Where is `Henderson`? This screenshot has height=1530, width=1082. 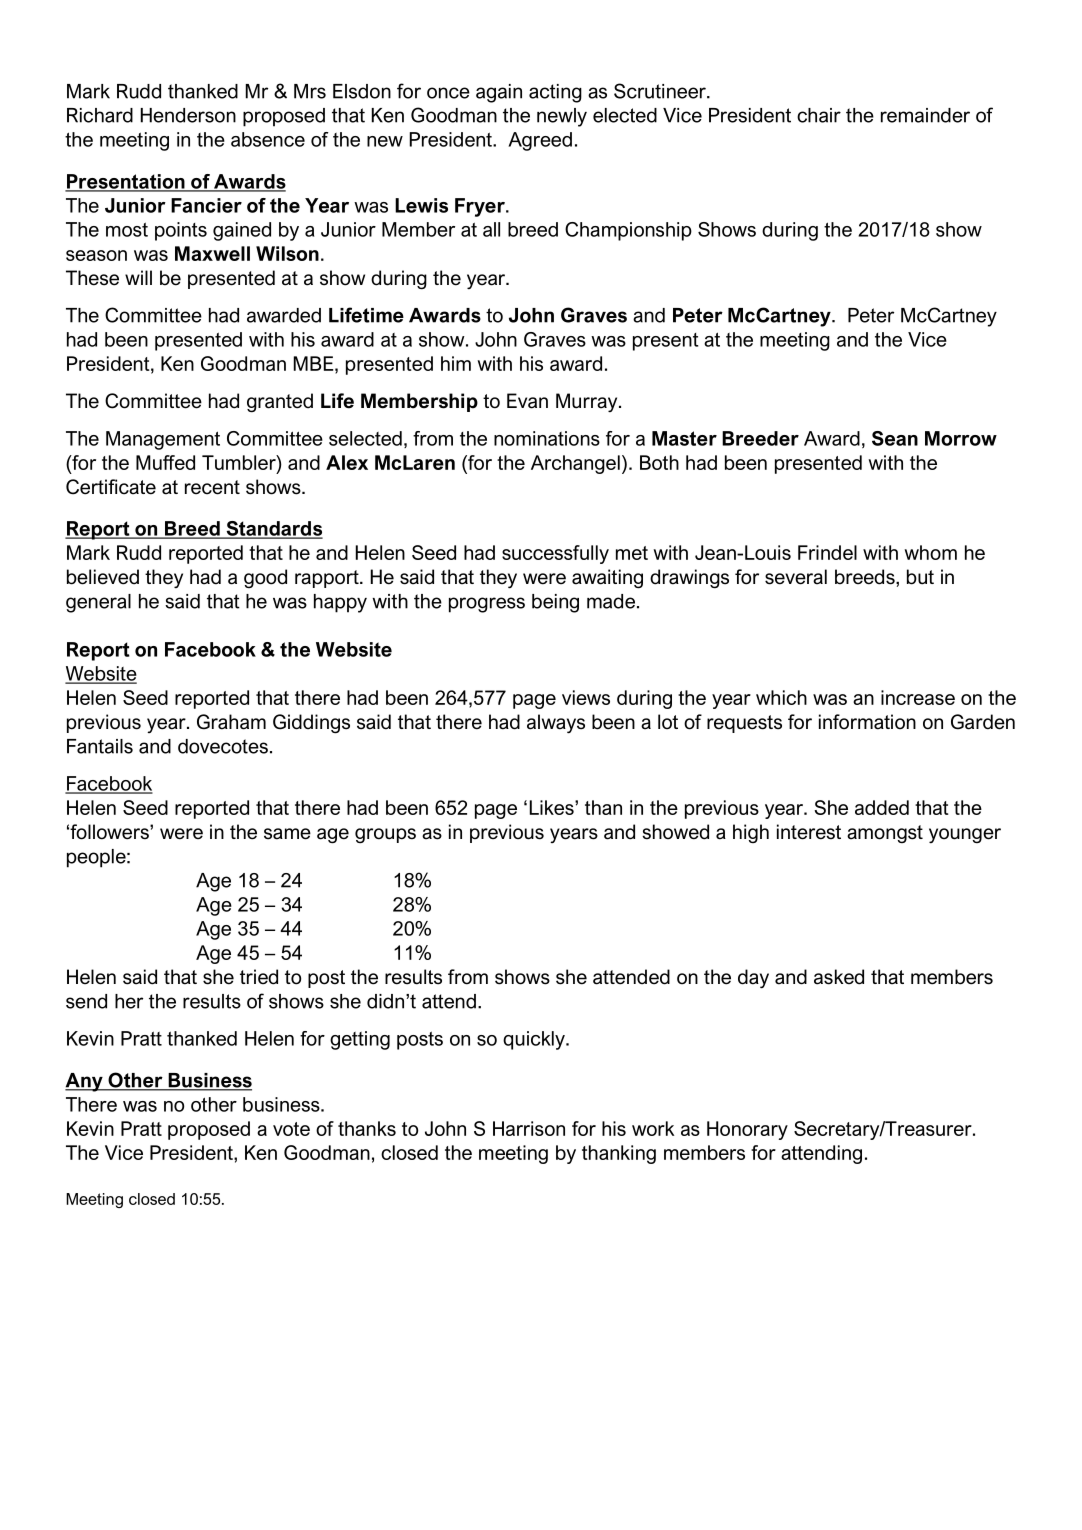
Henderson is located at coordinates (188, 115).
